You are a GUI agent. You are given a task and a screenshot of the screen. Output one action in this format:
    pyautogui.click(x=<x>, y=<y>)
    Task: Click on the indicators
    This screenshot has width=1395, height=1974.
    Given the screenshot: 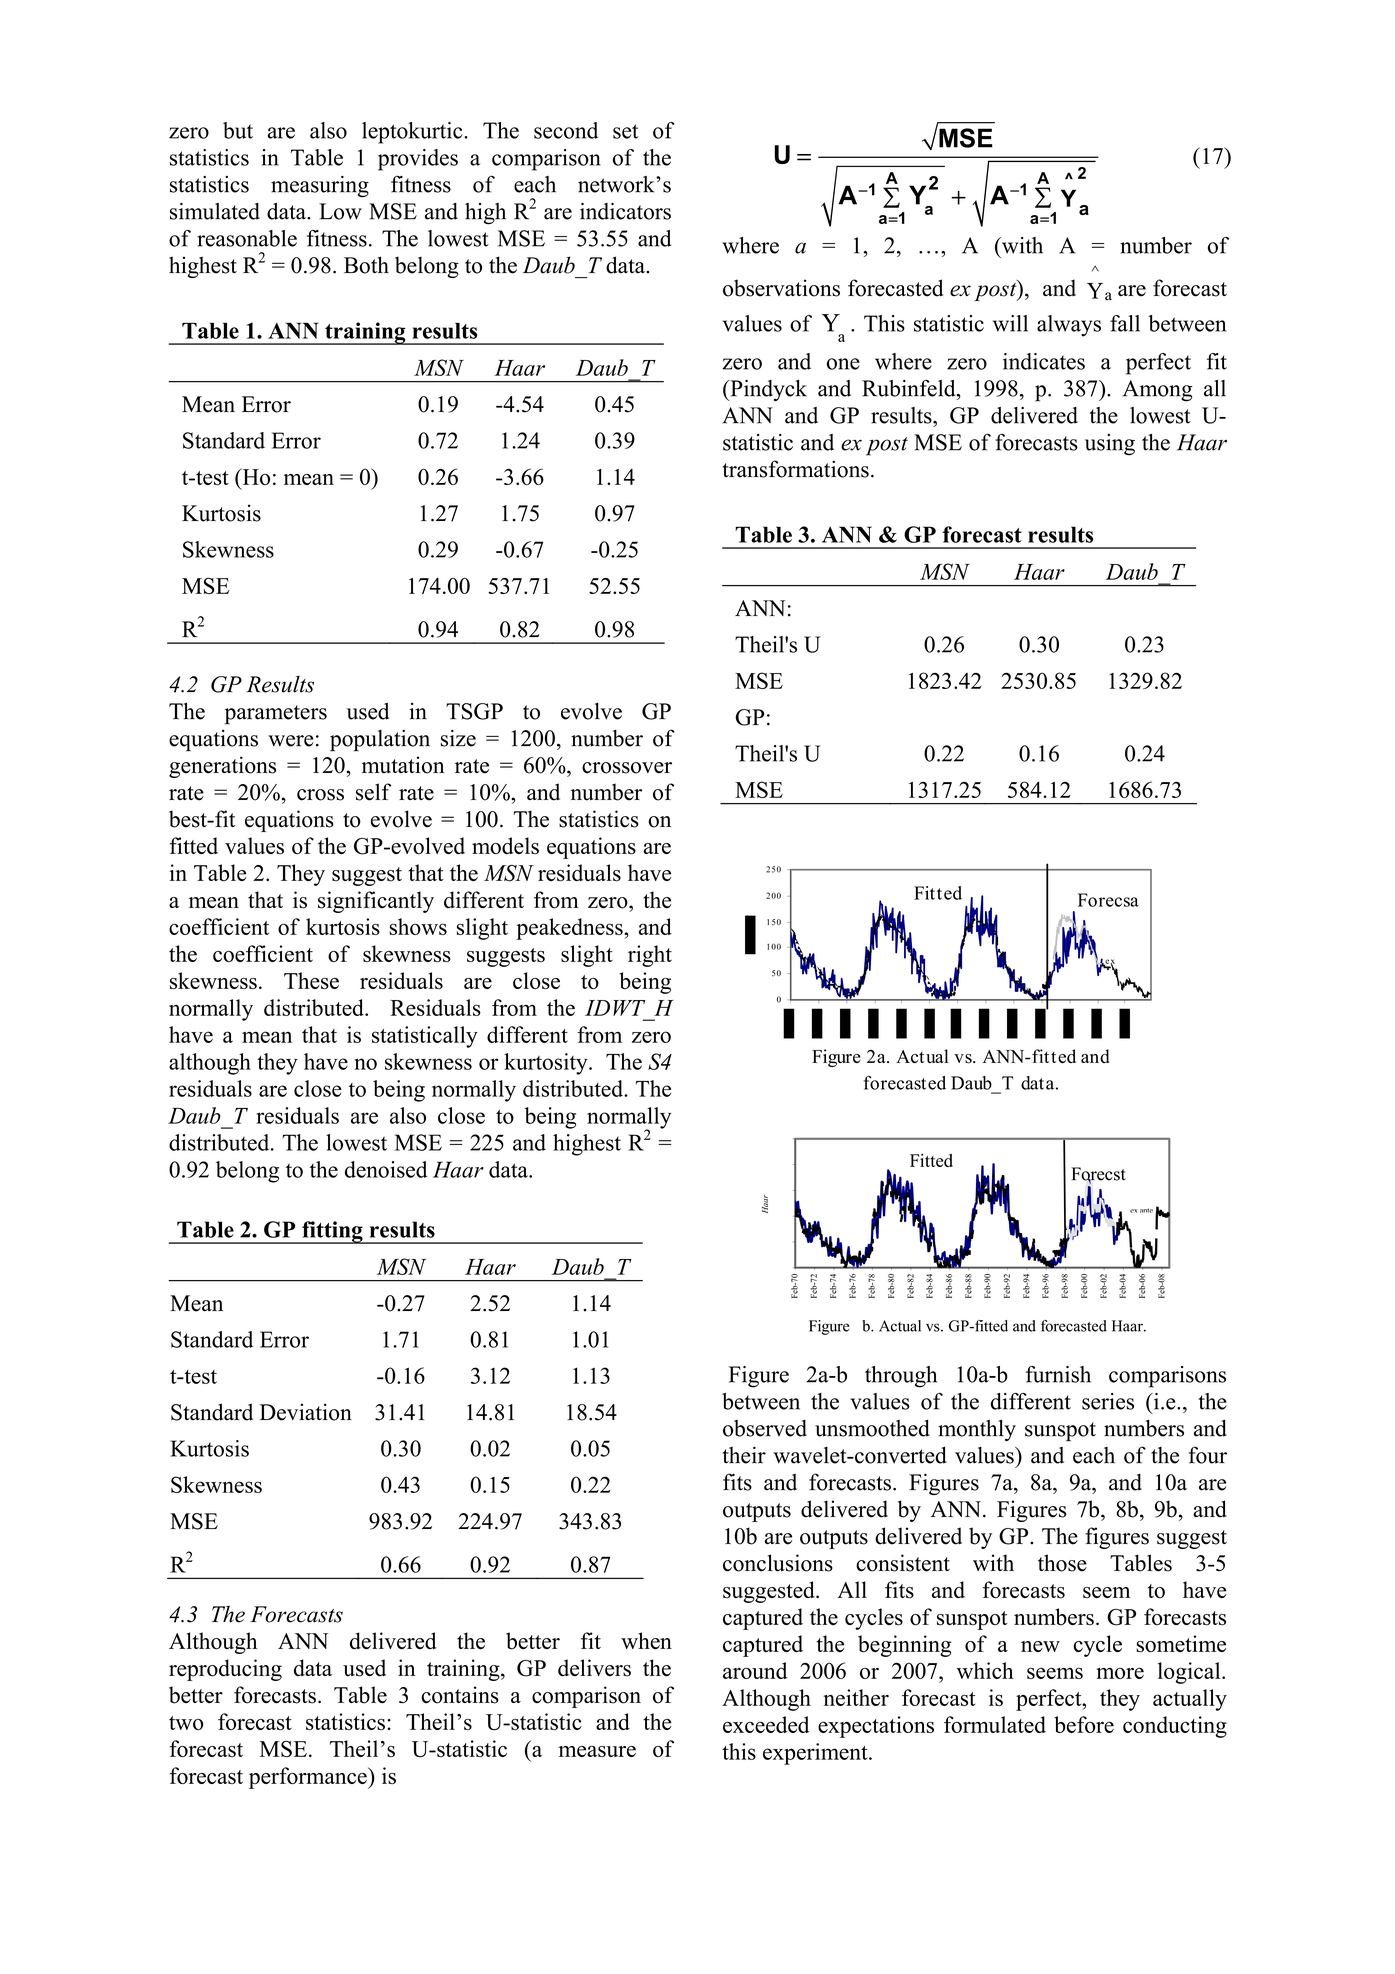 What is the action you would take?
    pyautogui.click(x=625, y=211)
